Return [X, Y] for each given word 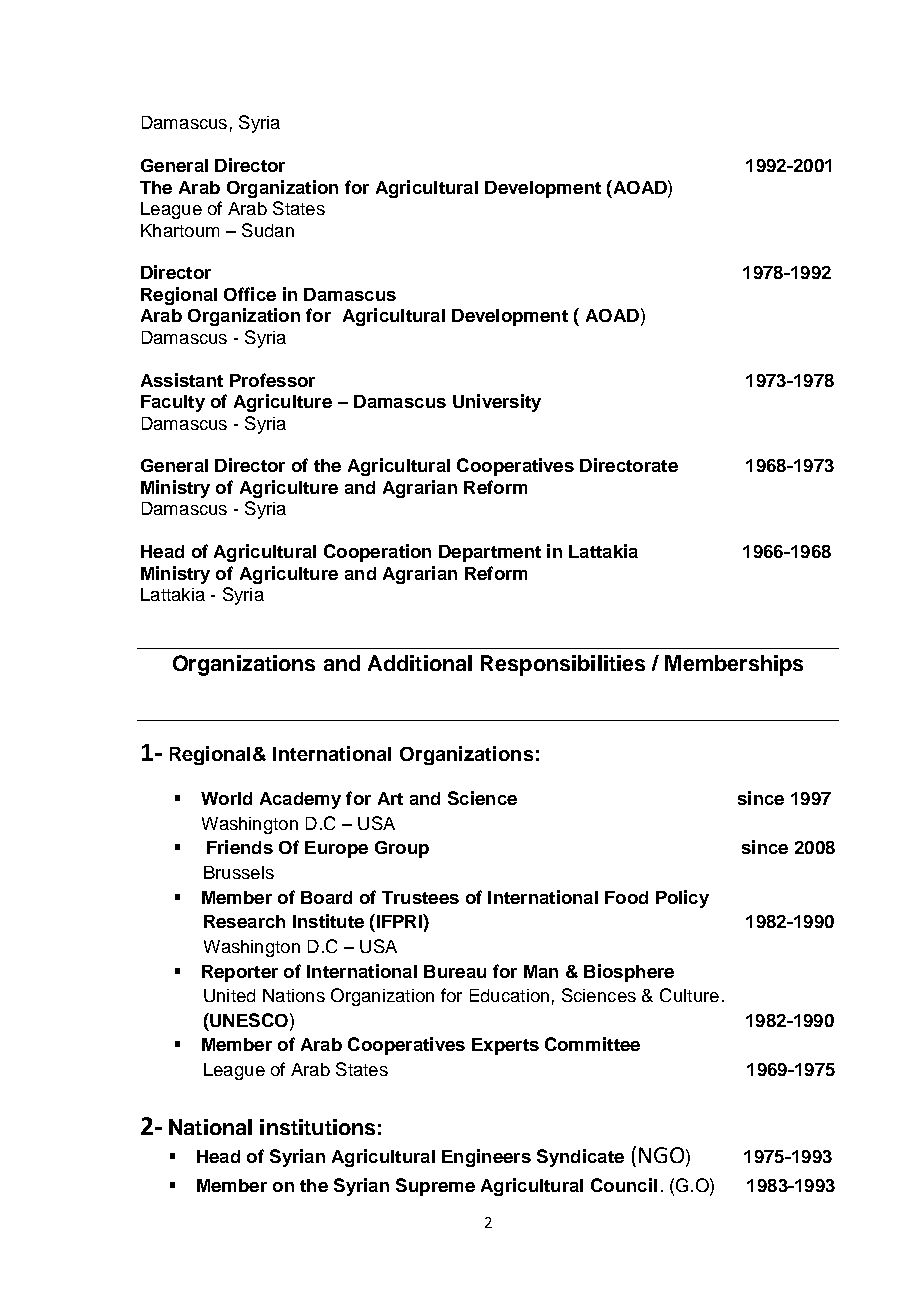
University [497, 403]
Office [250, 294]
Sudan [268, 230]
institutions [317, 1127]
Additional [420, 663]
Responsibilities [563, 665]
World [226, 798]
